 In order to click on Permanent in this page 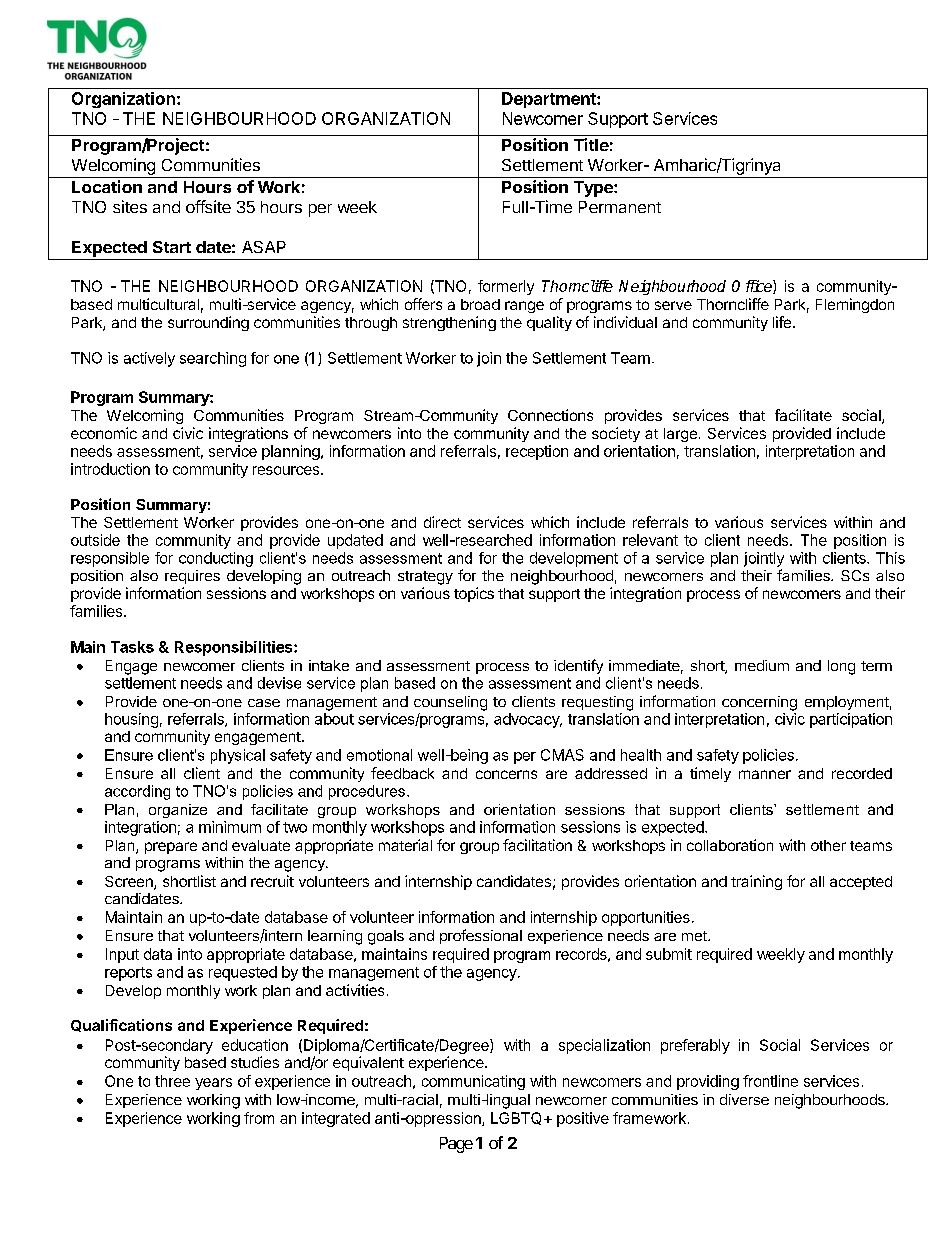, I will do `click(620, 207)`.
